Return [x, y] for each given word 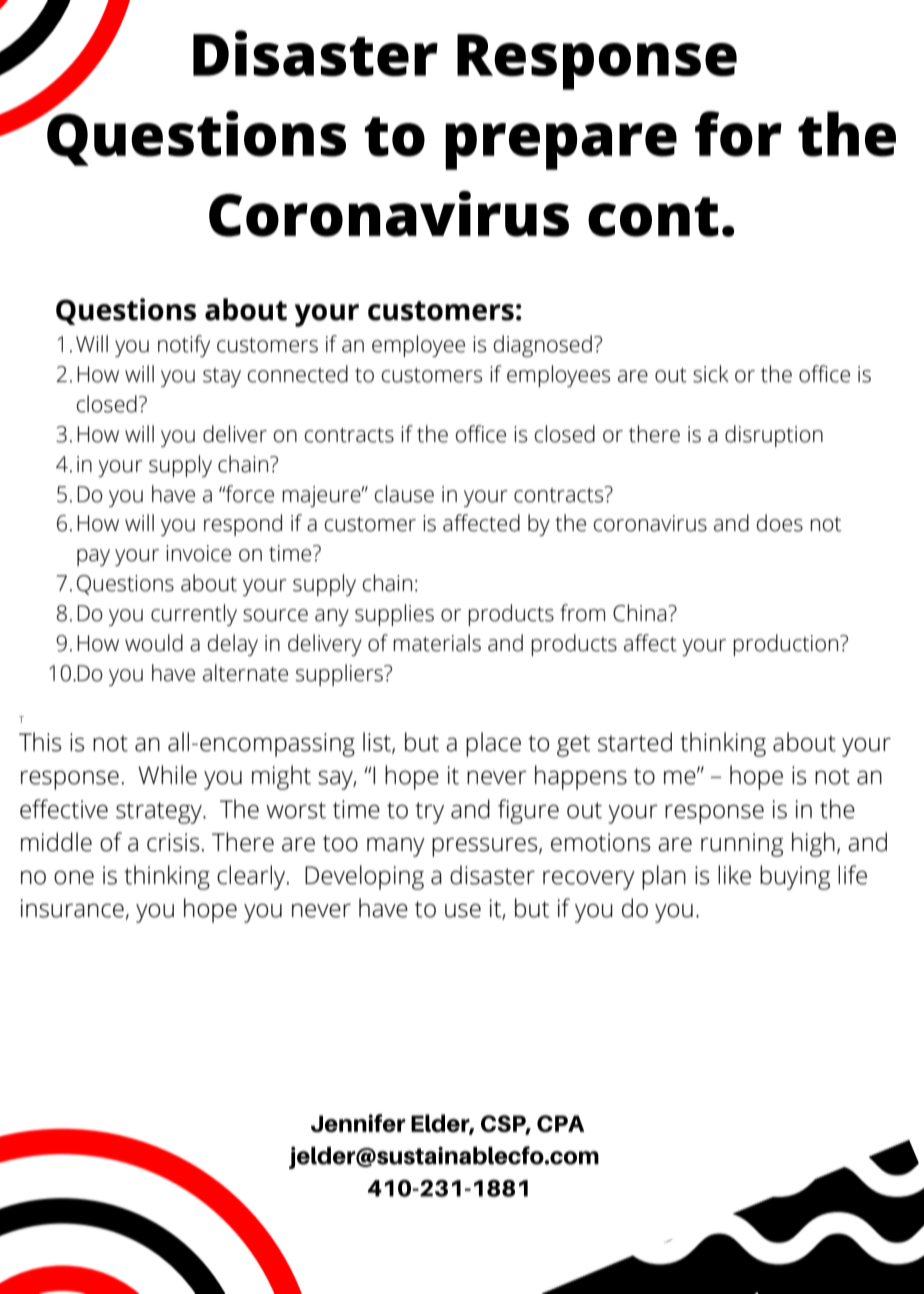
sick [711, 374]
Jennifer [358, 1123]
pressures [486, 847]
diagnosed [543, 346]
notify [184, 346]
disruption [774, 436]
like [734, 875]
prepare [561, 146]
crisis [173, 842]
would [154, 643]
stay [222, 377]
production [787, 645]
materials [437, 643]
